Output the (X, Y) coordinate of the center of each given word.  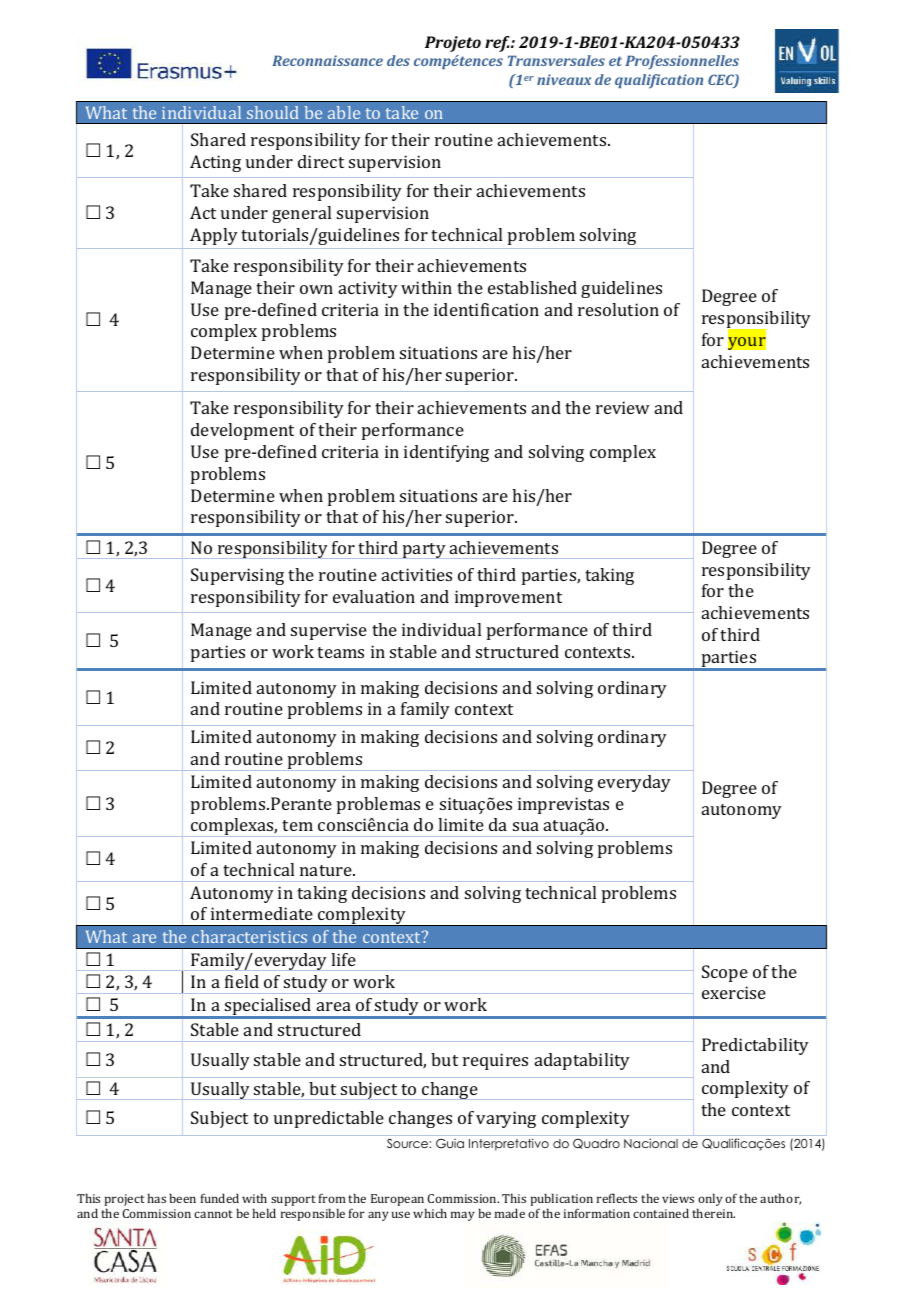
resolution (618, 309)
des (398, 60)
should (273, 112)
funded (220, 1198)
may (463, 1216)
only (710, 1201)
